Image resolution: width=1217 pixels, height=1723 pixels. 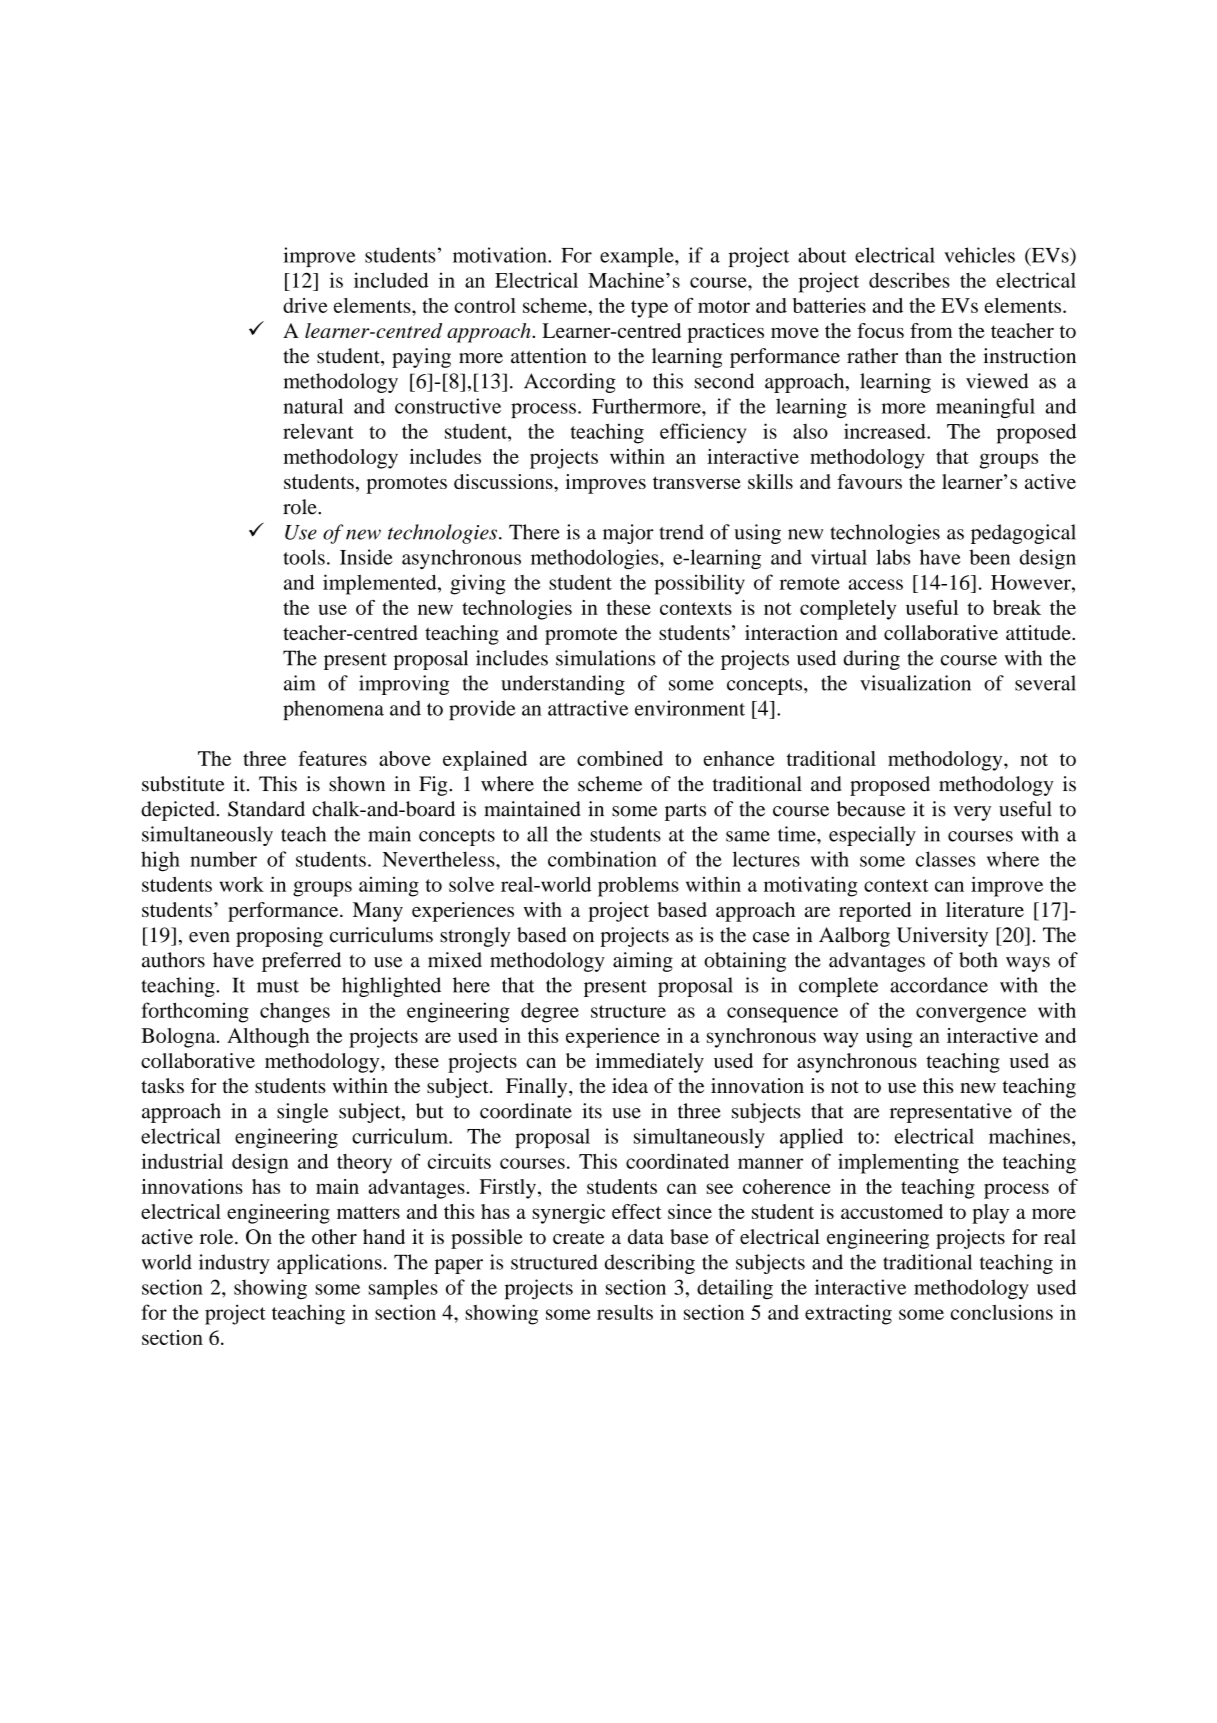 I want to click on very, so click(x=972, y=813).
